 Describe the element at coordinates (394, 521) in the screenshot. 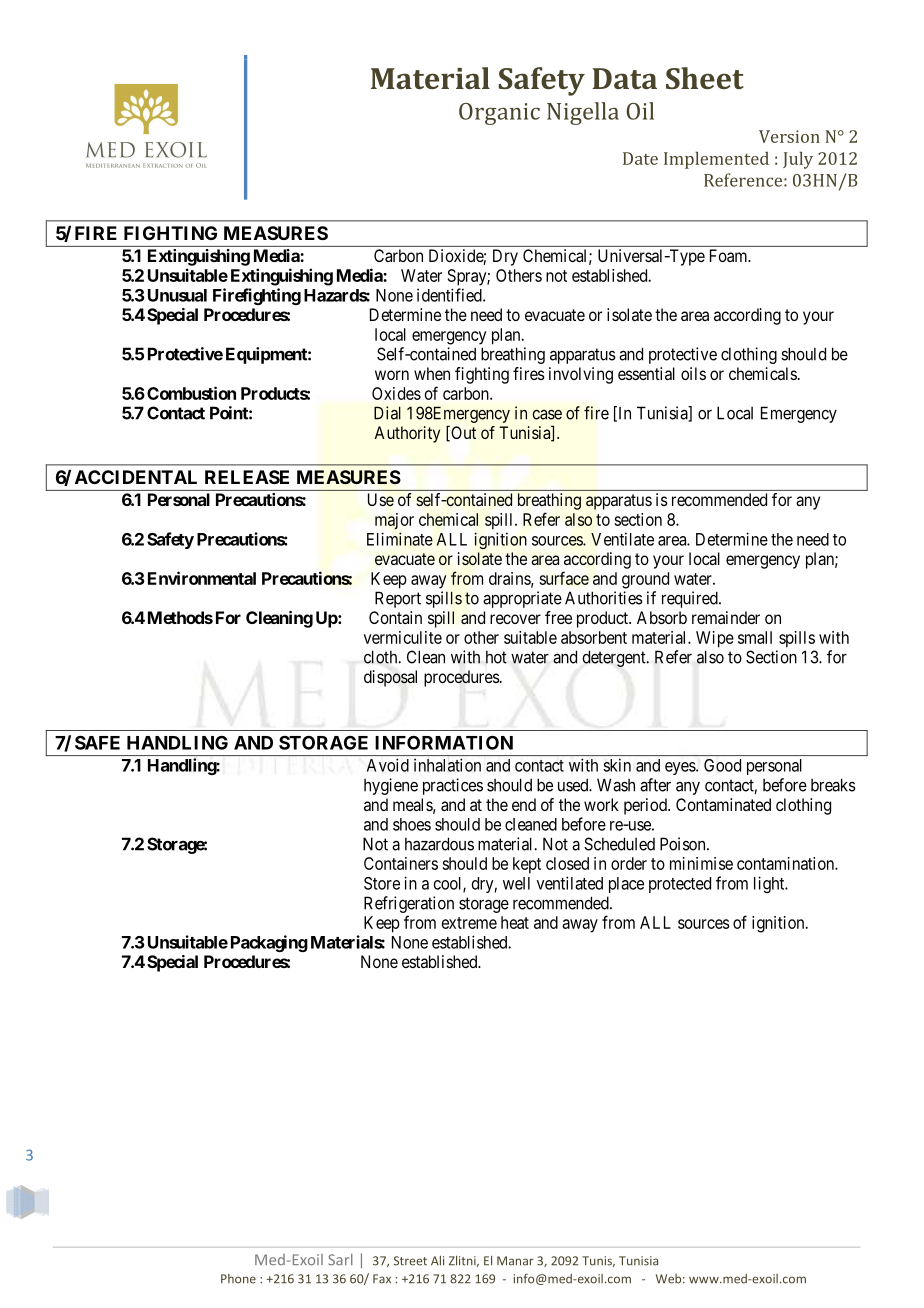

I see `major` at that location.
